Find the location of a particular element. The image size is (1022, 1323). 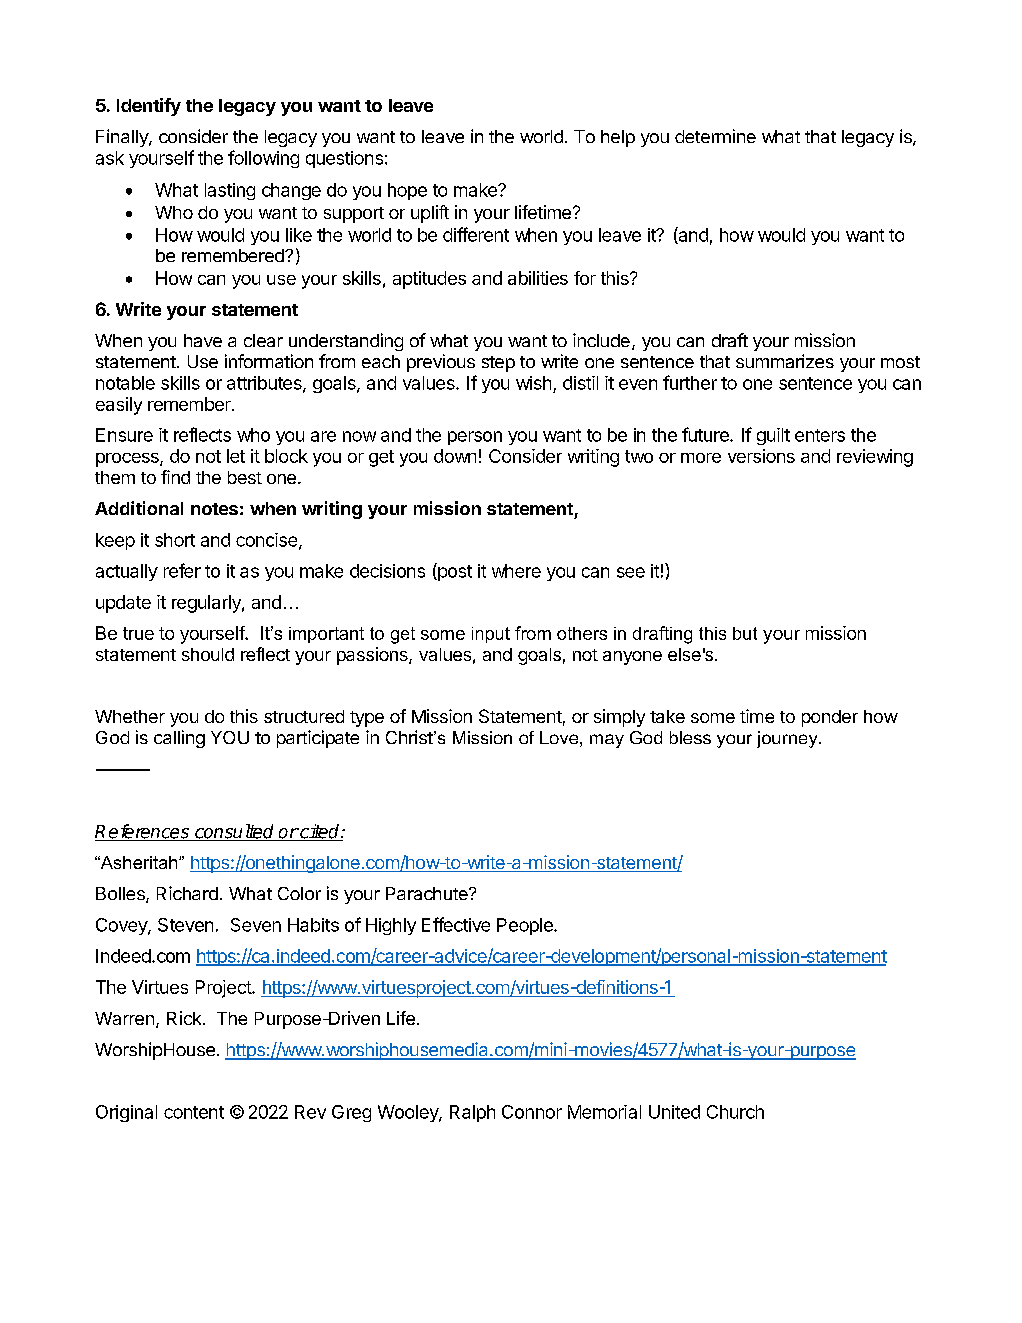

ponder is located at coordinates (830, 718).
